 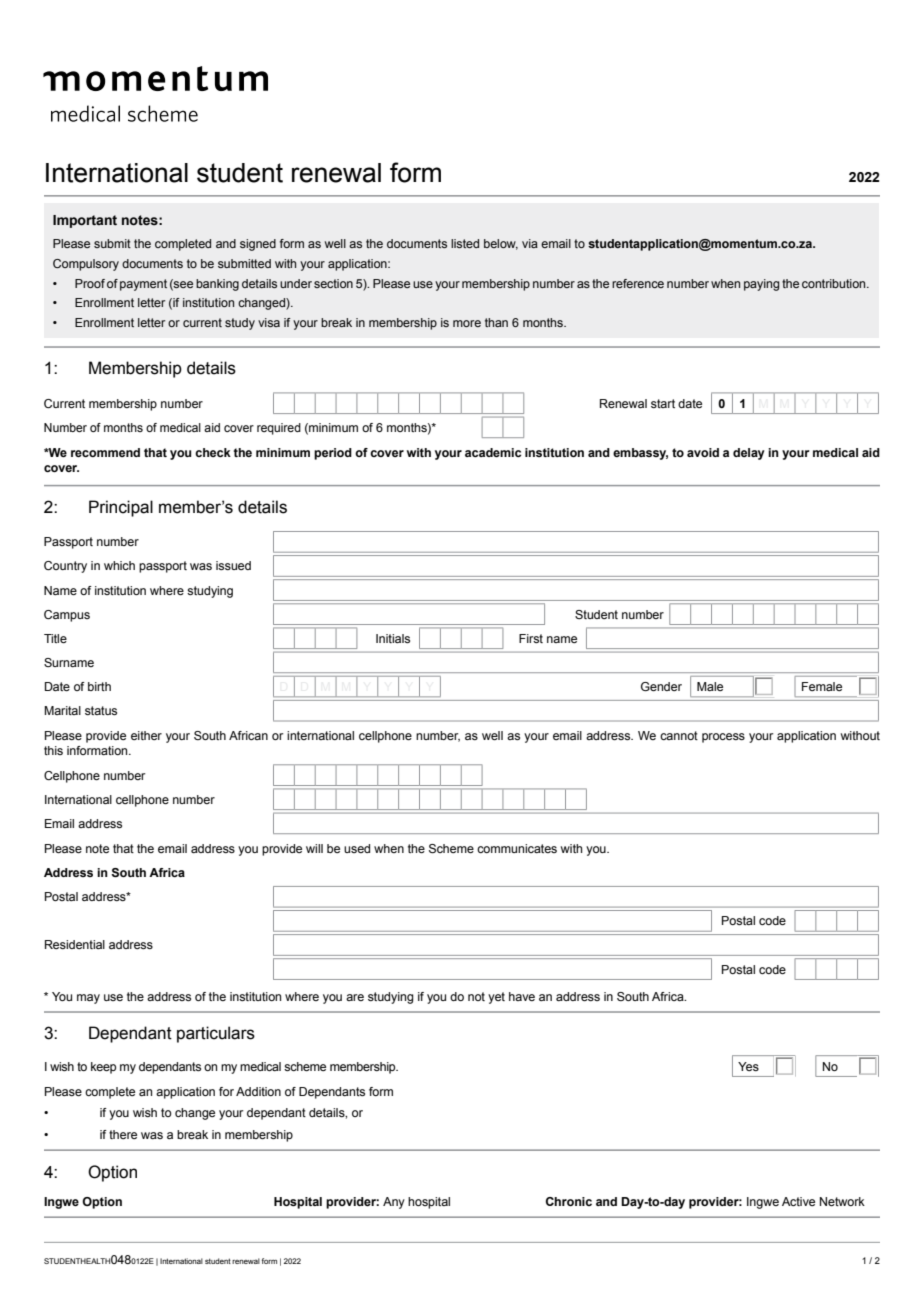 I want to click on Initials, so click(x=393, y=638).
